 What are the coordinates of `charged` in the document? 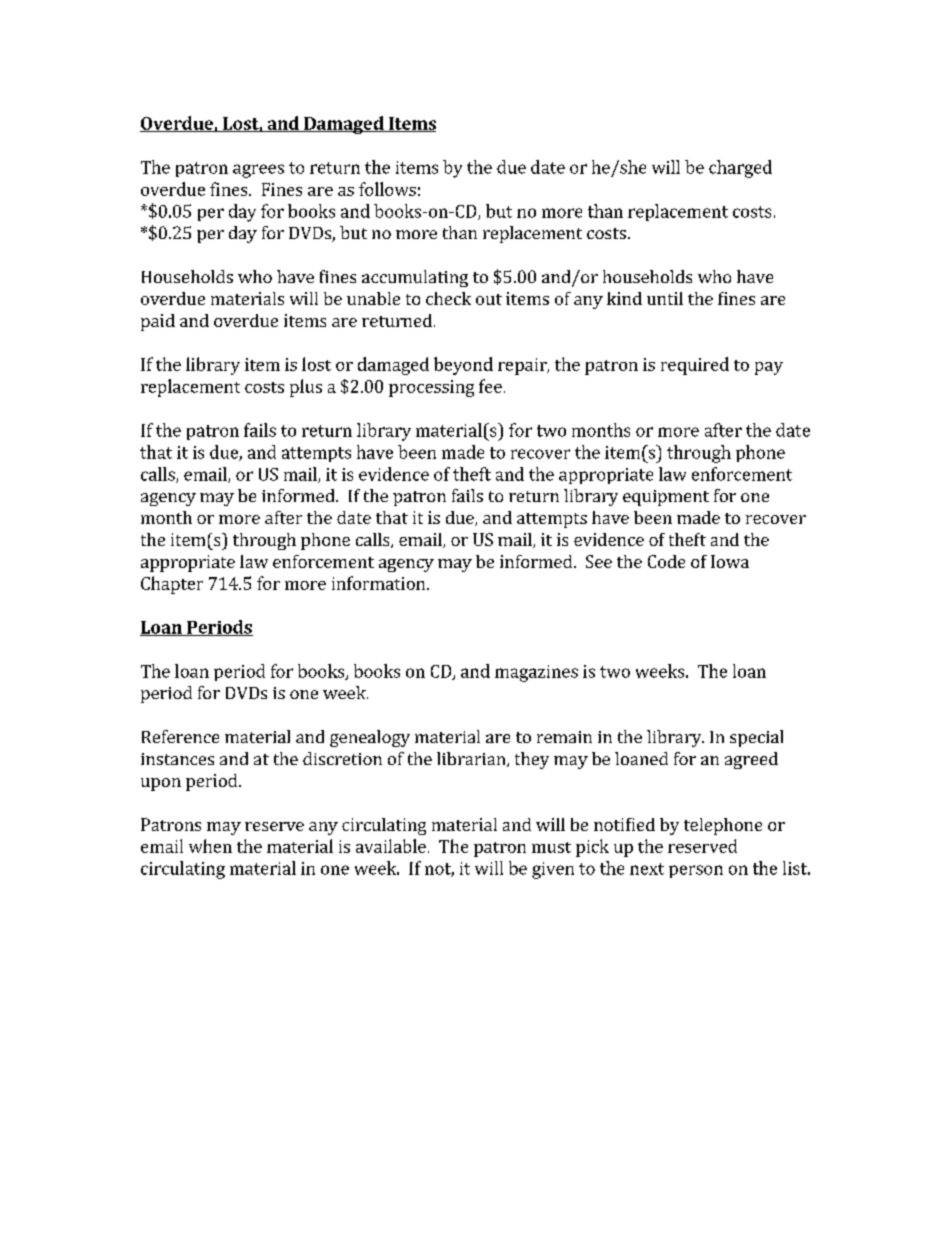 It's located at (740, 169).
